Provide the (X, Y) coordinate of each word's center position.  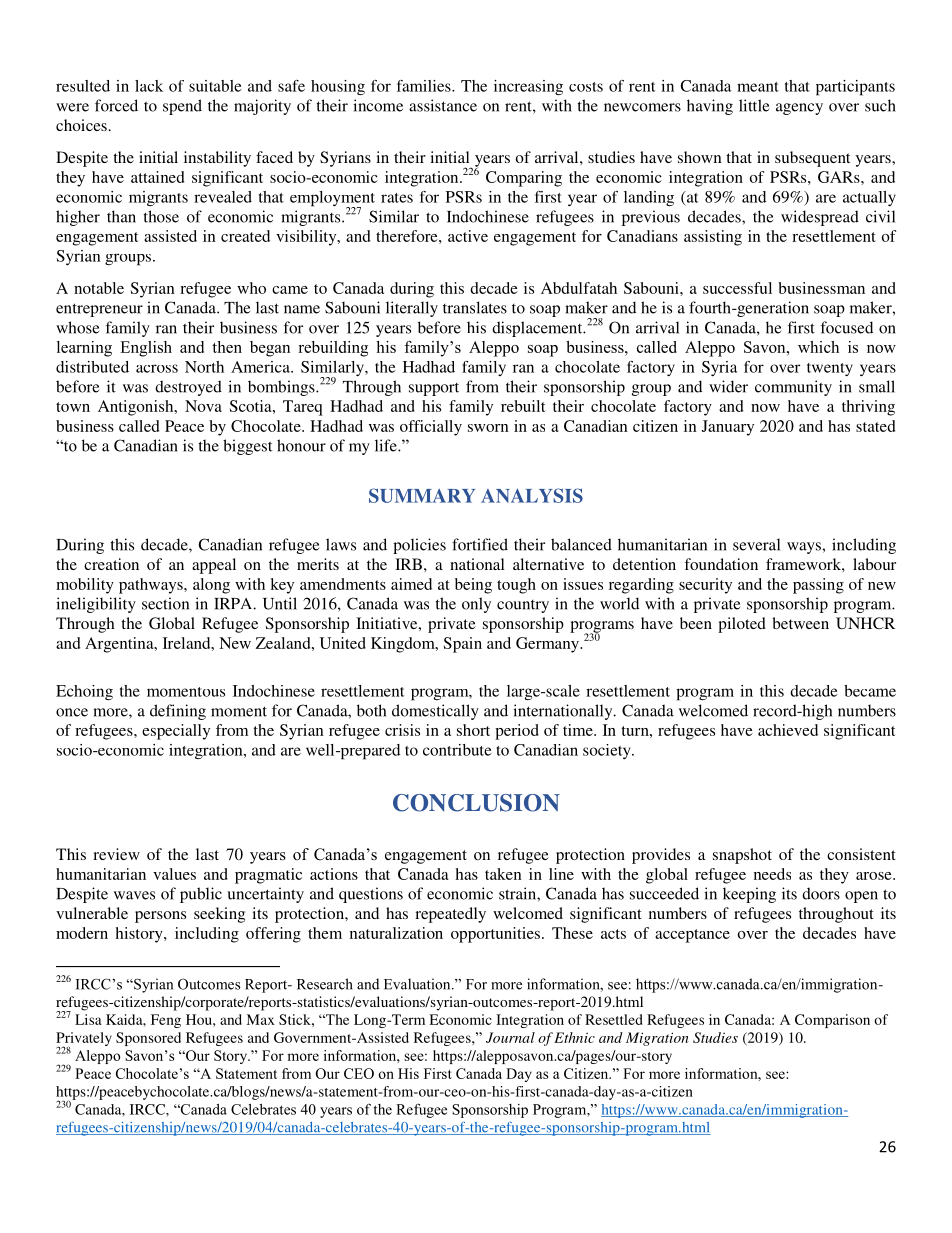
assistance (443, 105)
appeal (214, 566)
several (756, 544)
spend (182, 107)
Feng (166, 1021)
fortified (480, 544)
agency (799, 109)
